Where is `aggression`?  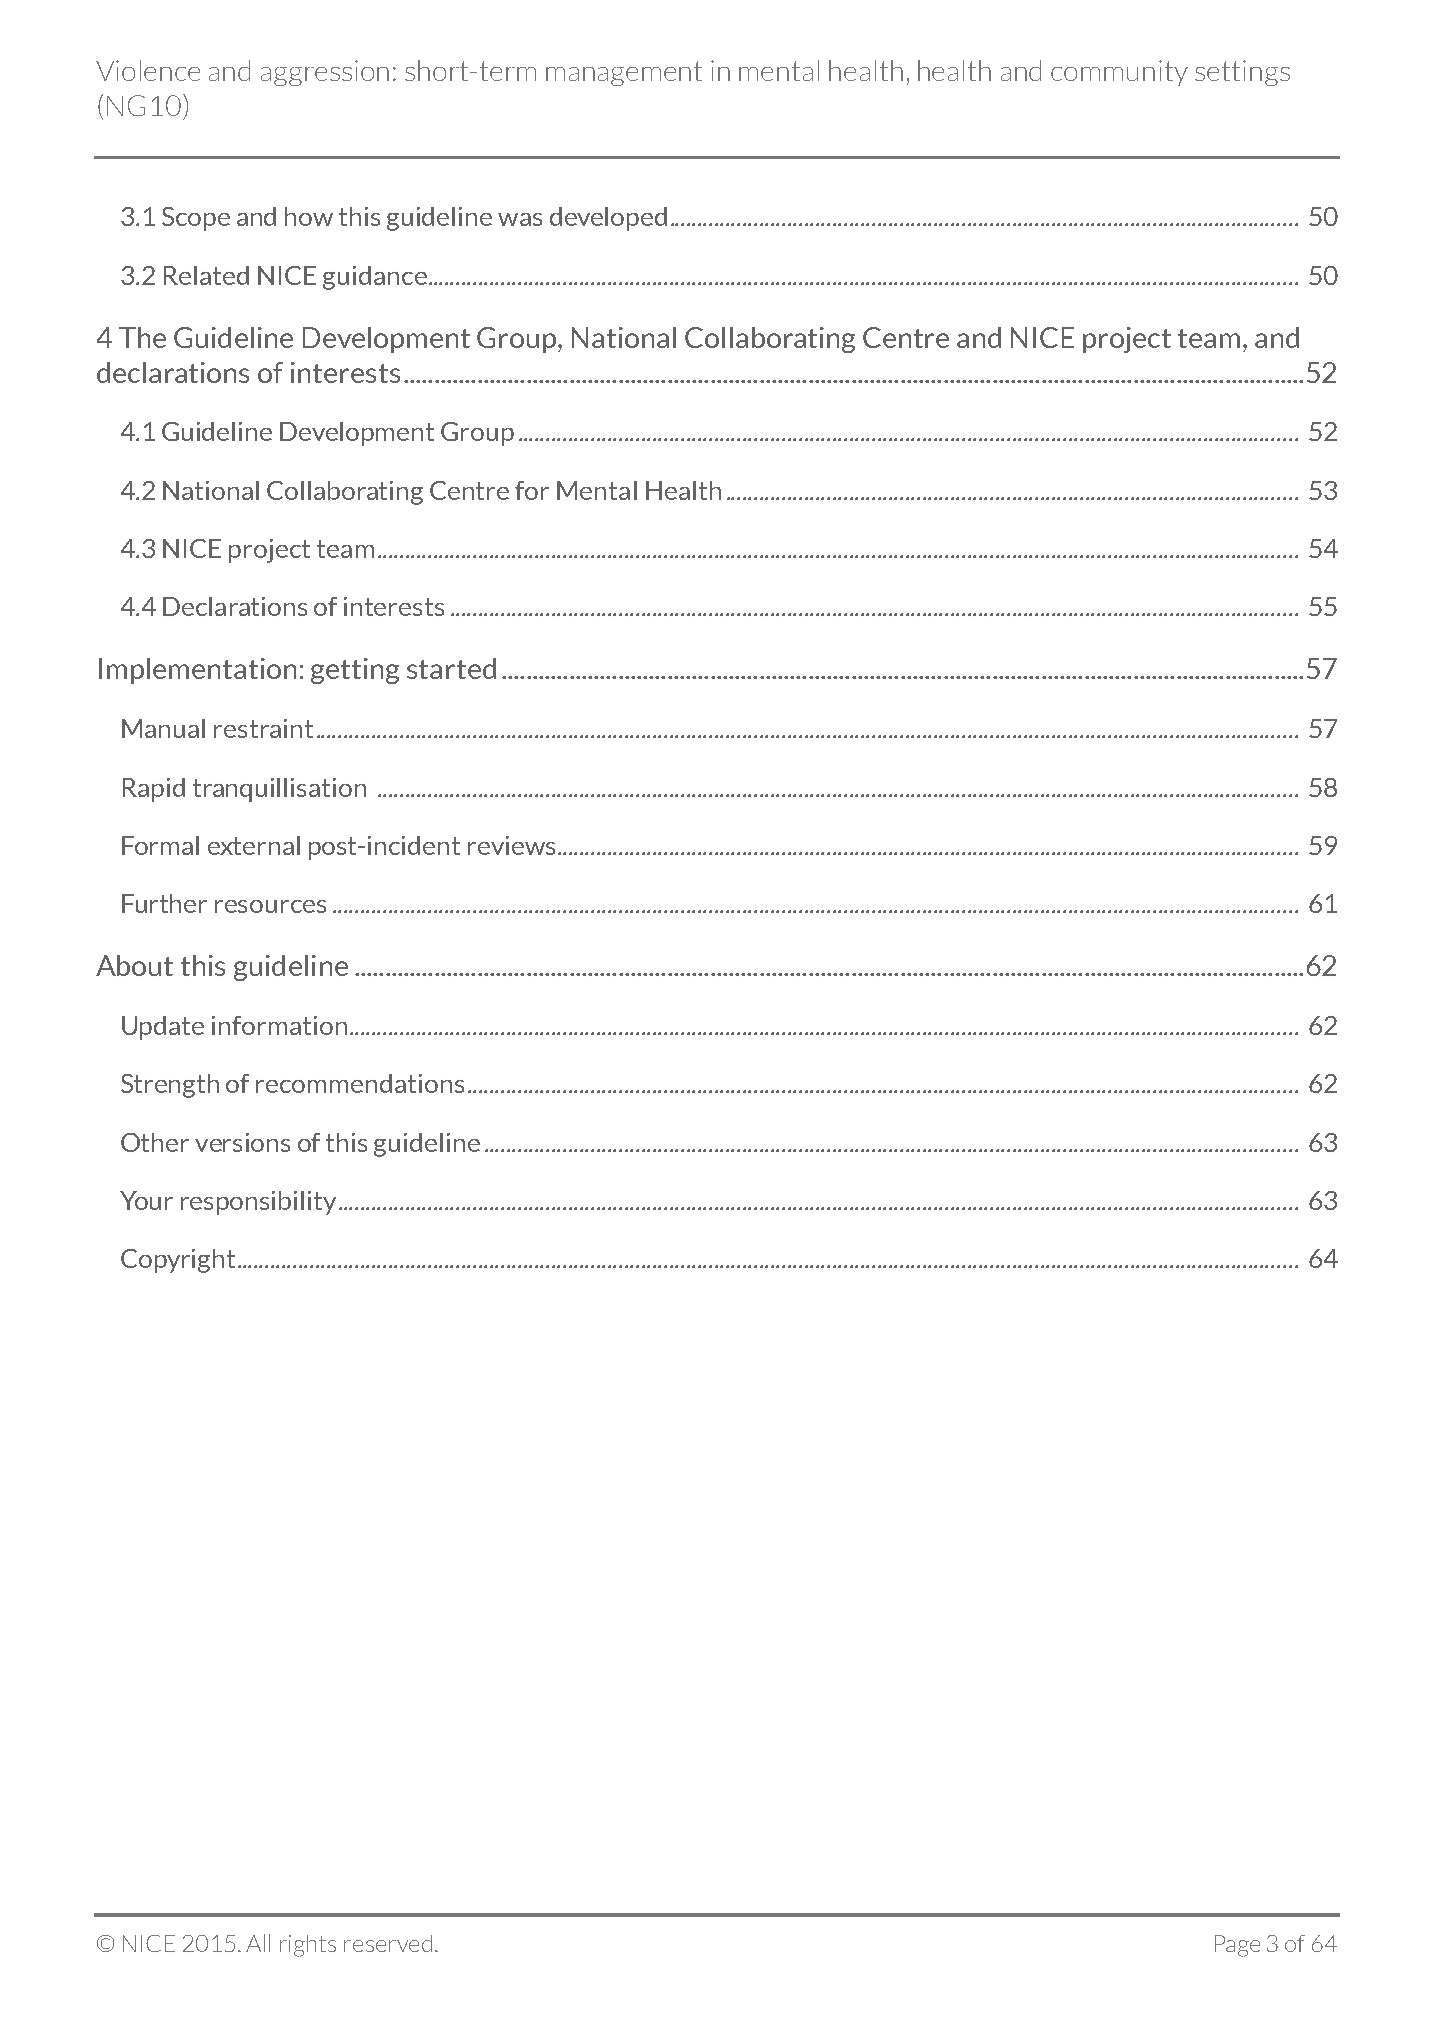
aggression is located at coordinates (325, 73).
